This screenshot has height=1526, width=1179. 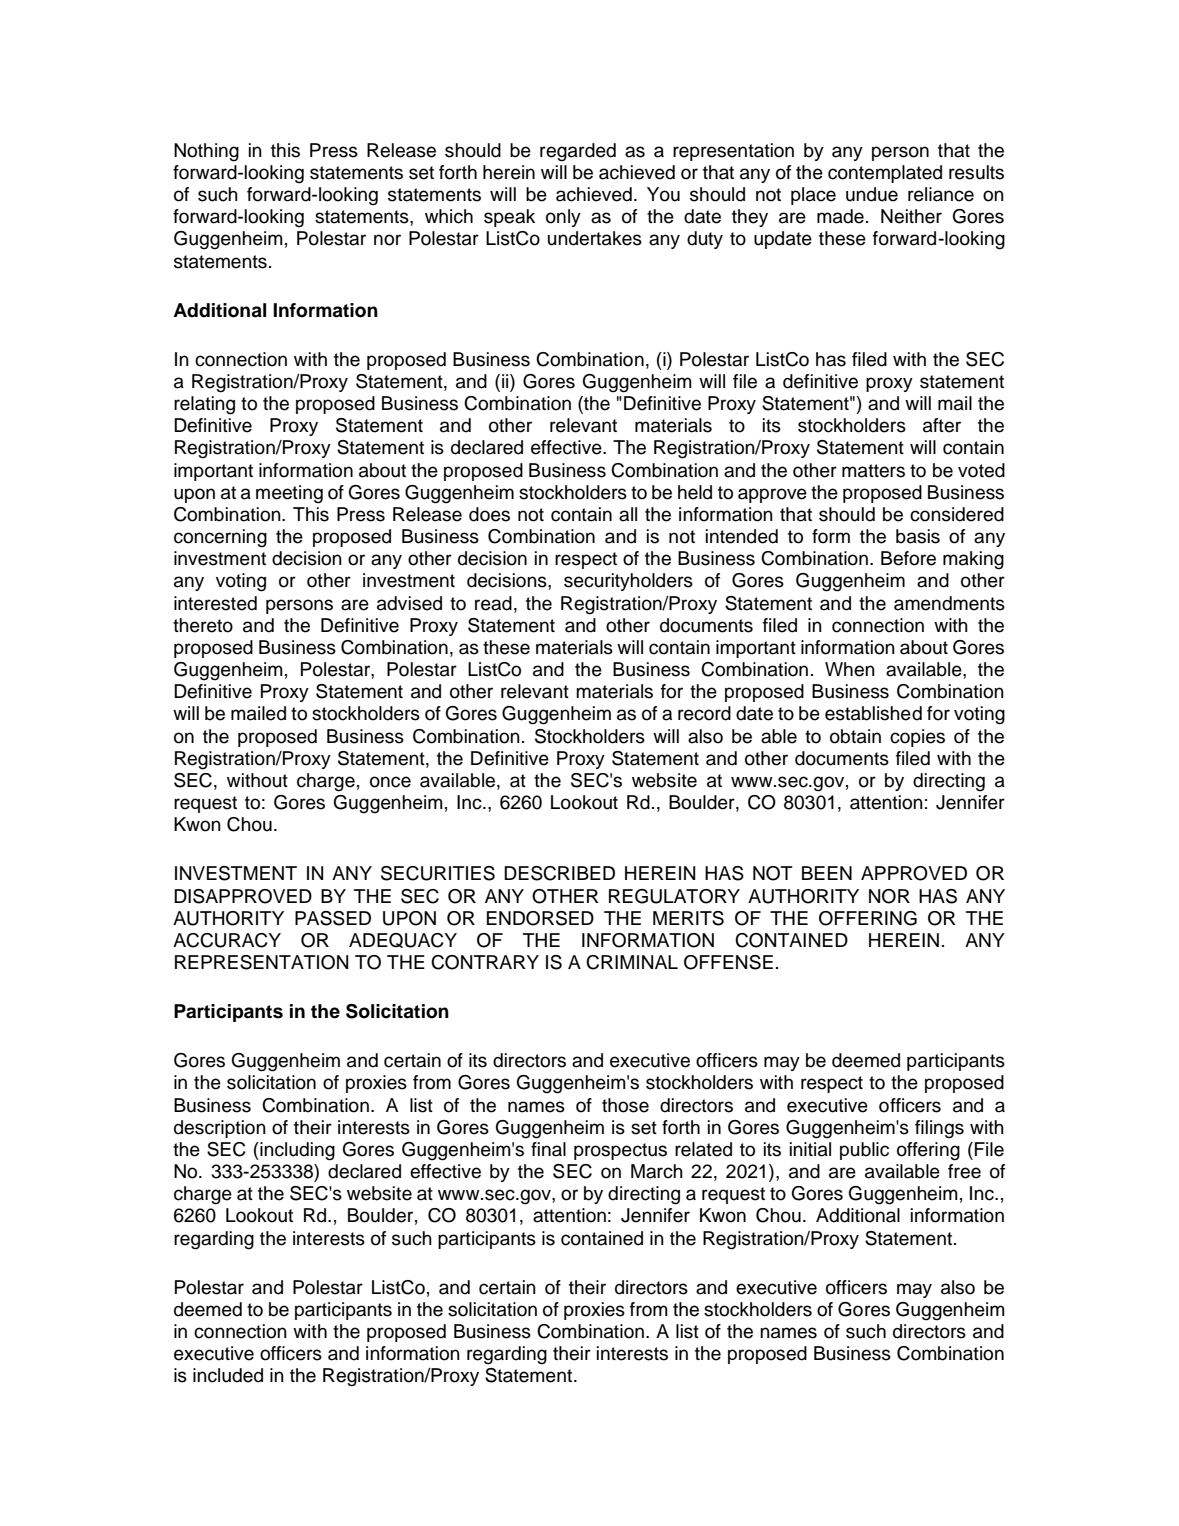 What do you see at coordinates (206, 152) in the screenshot?
I see `Nothing` at bounding box center [206, 152].
